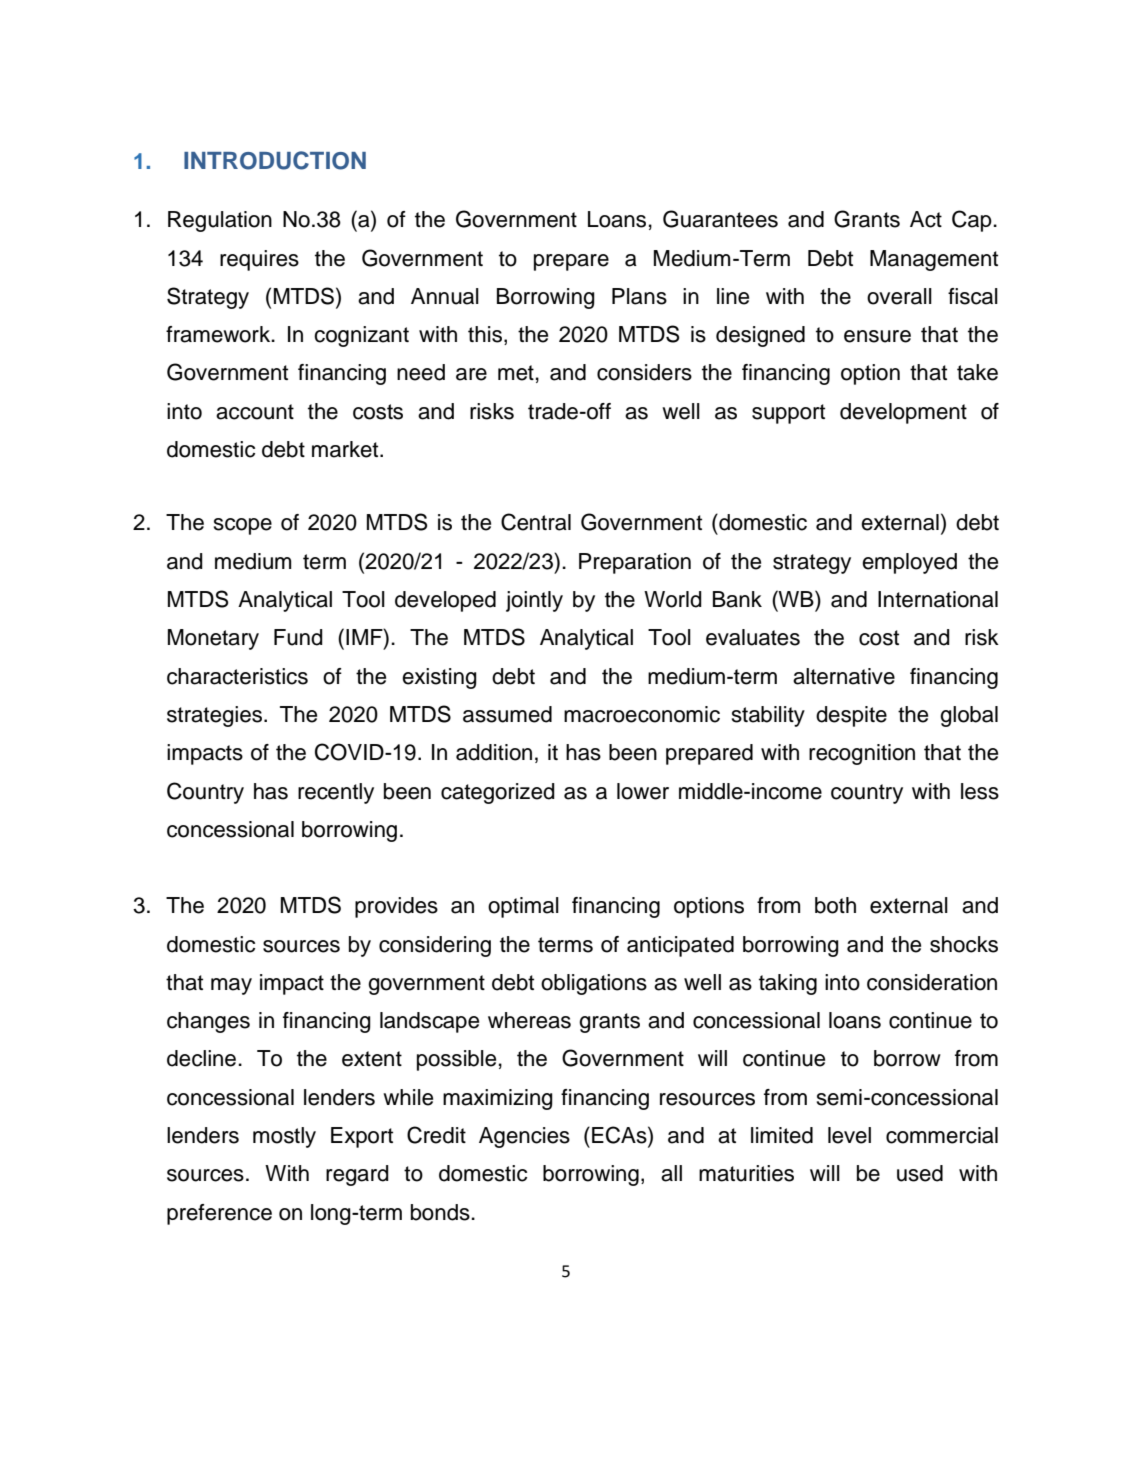 This page has height=1465, width=1132. I want to click on characteristics, so click(237, 676).
